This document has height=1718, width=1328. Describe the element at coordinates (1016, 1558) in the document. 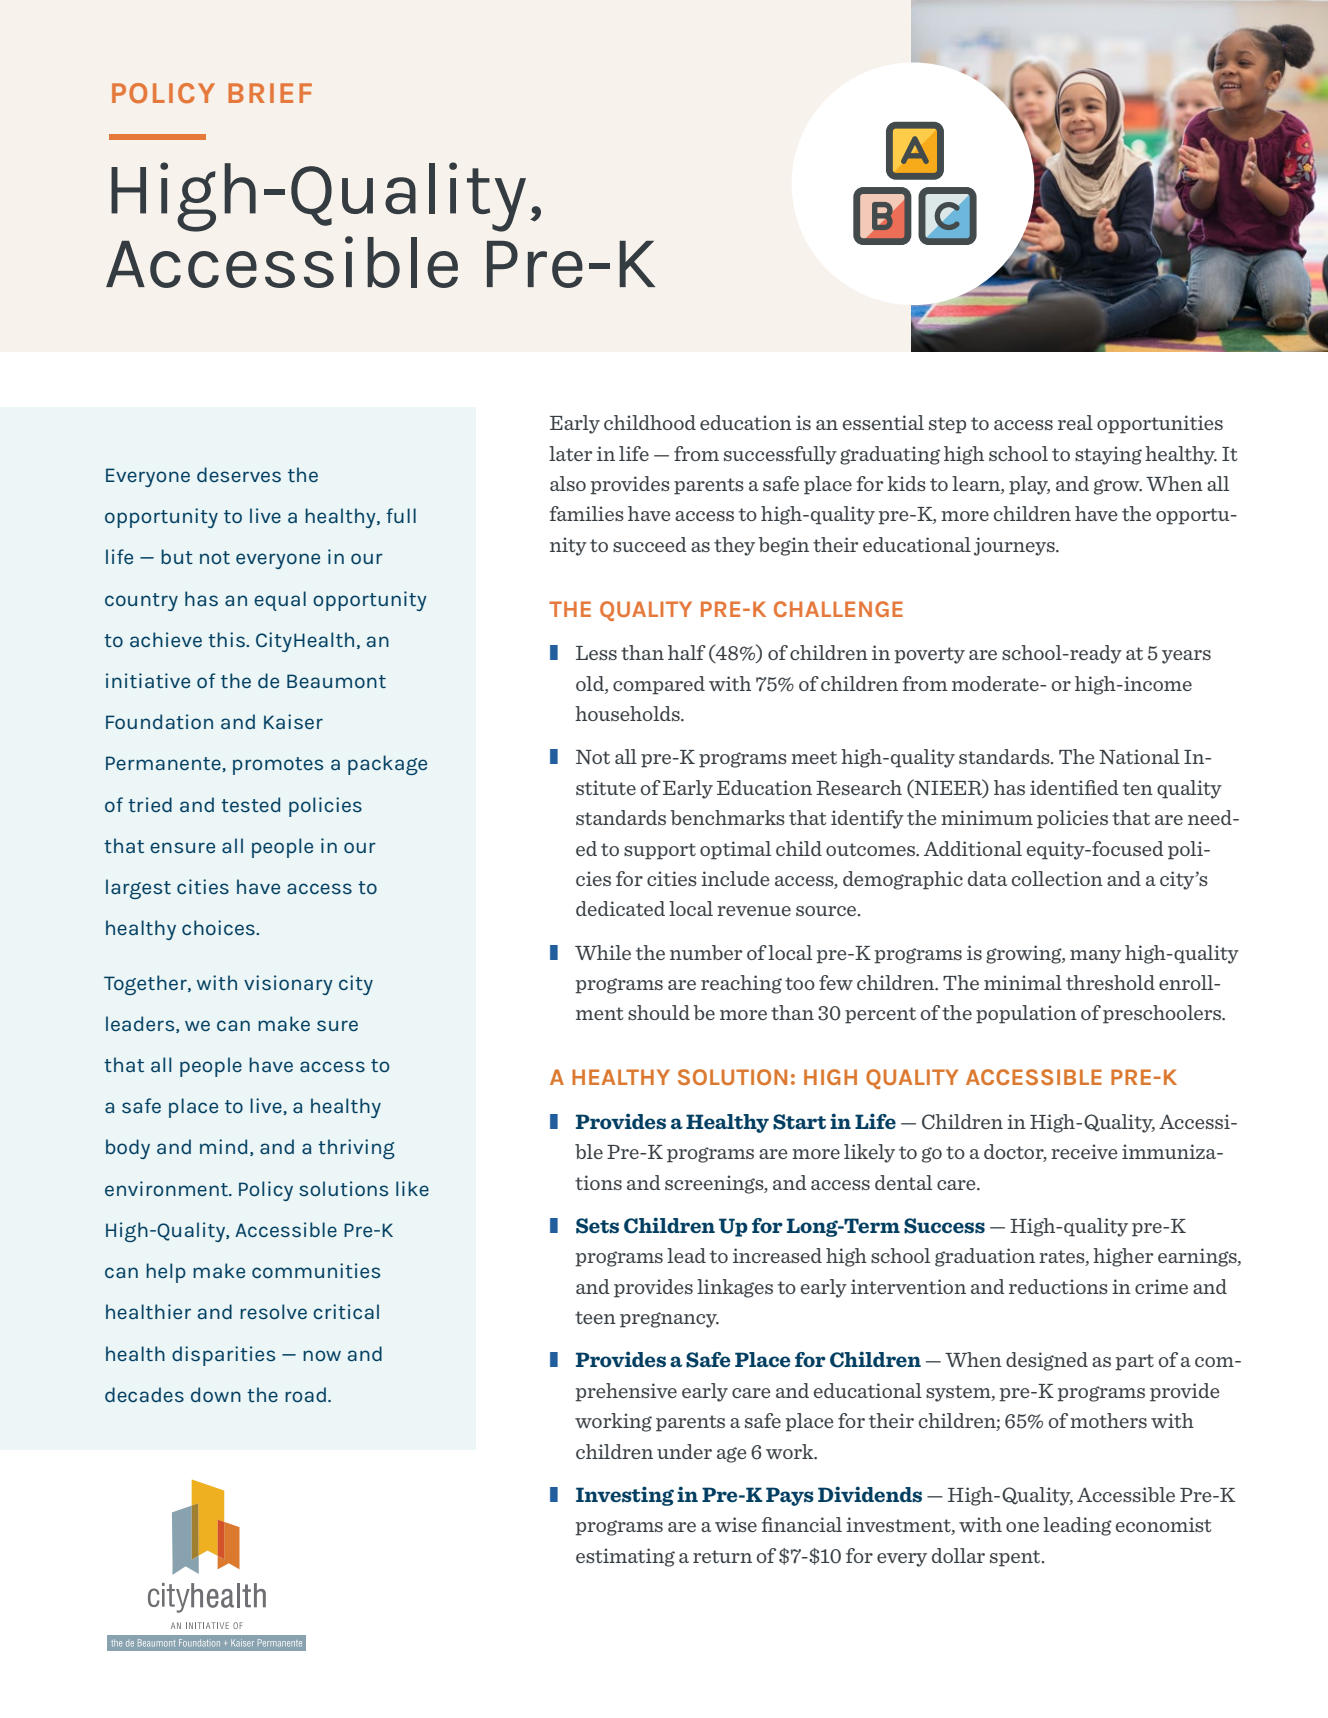

I see `spent` at that location.
